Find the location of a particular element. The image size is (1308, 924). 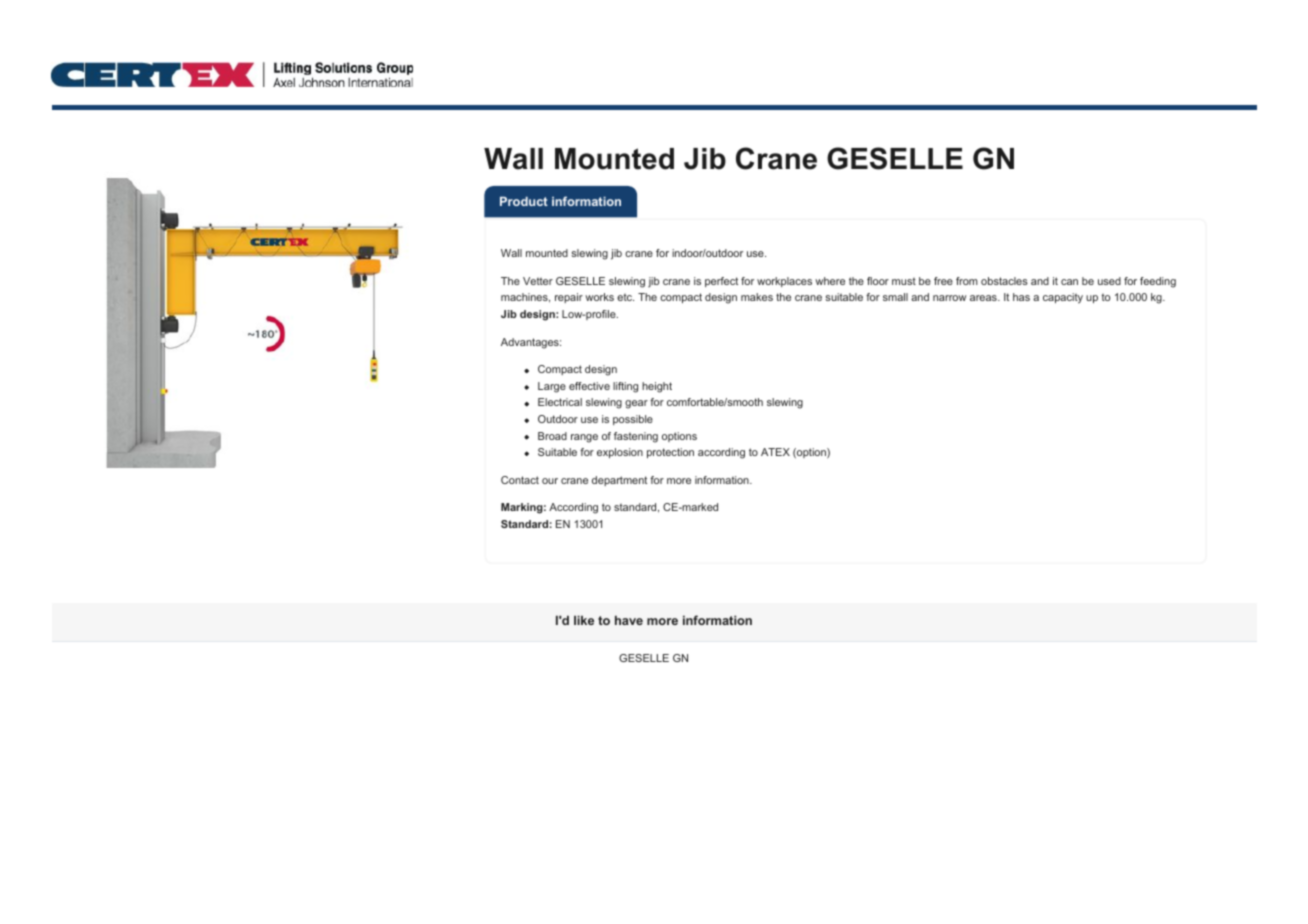

protection is located at coordinates (670, 453).
